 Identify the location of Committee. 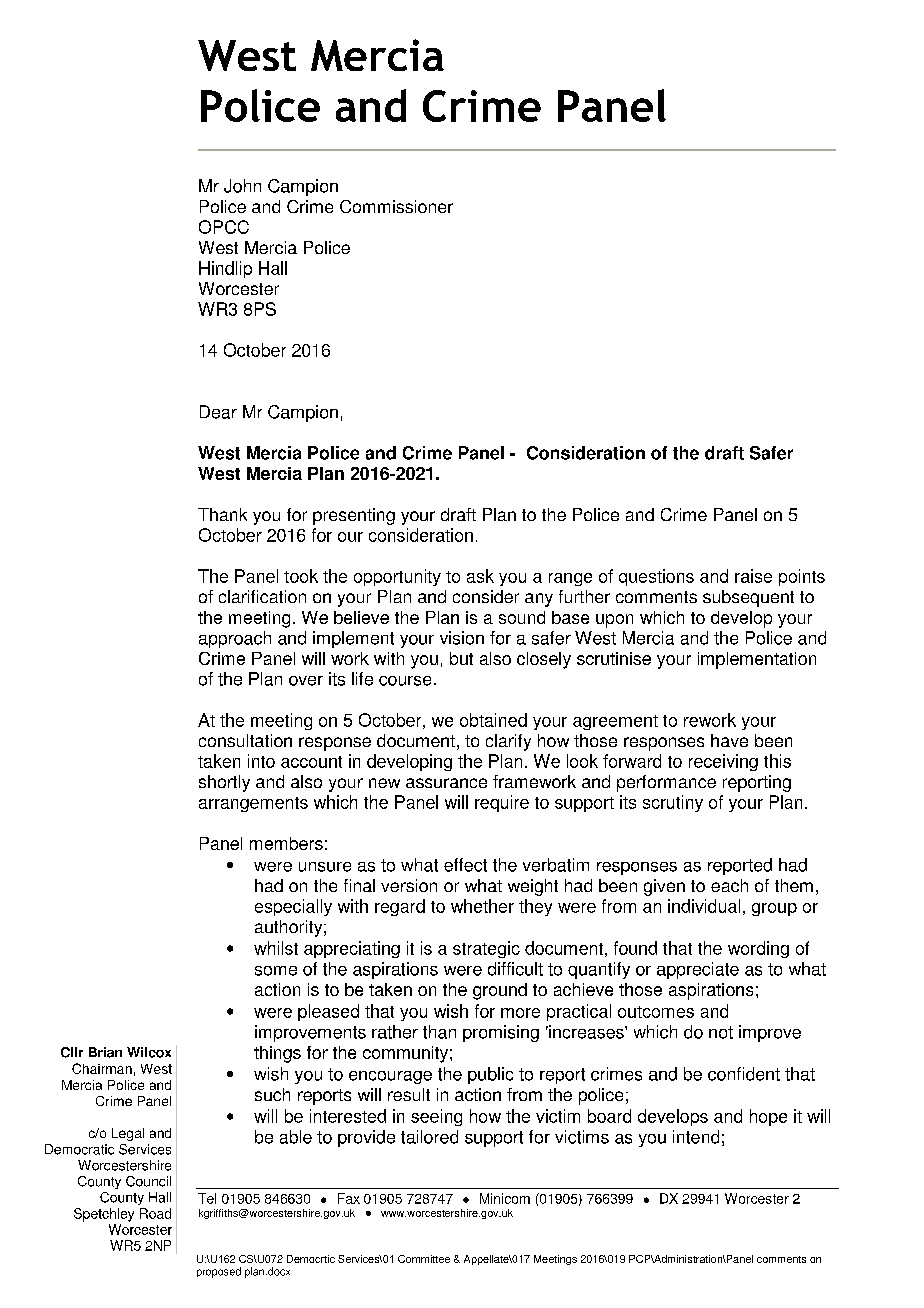
(424, 1259).
